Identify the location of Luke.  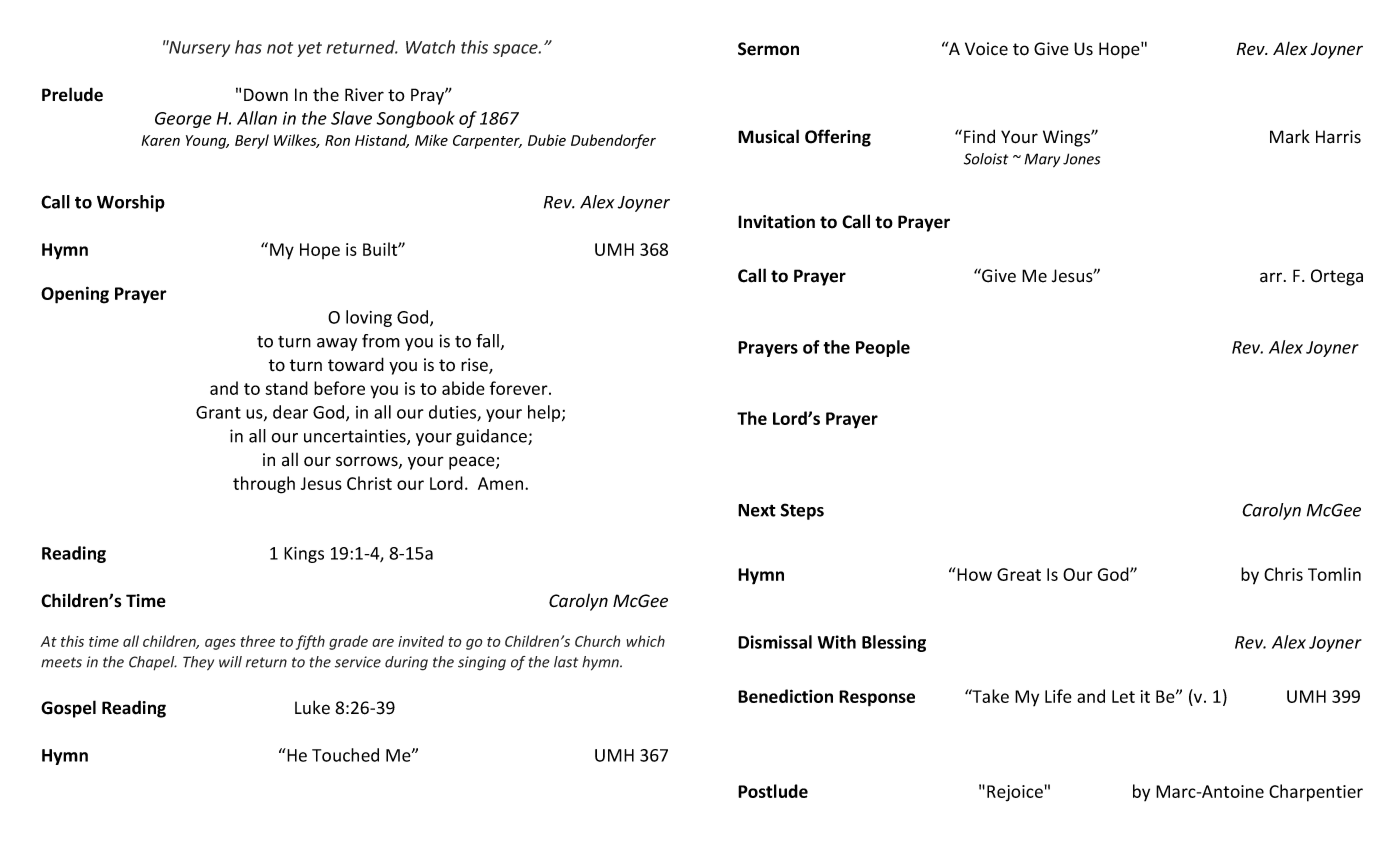
(312, 707).
